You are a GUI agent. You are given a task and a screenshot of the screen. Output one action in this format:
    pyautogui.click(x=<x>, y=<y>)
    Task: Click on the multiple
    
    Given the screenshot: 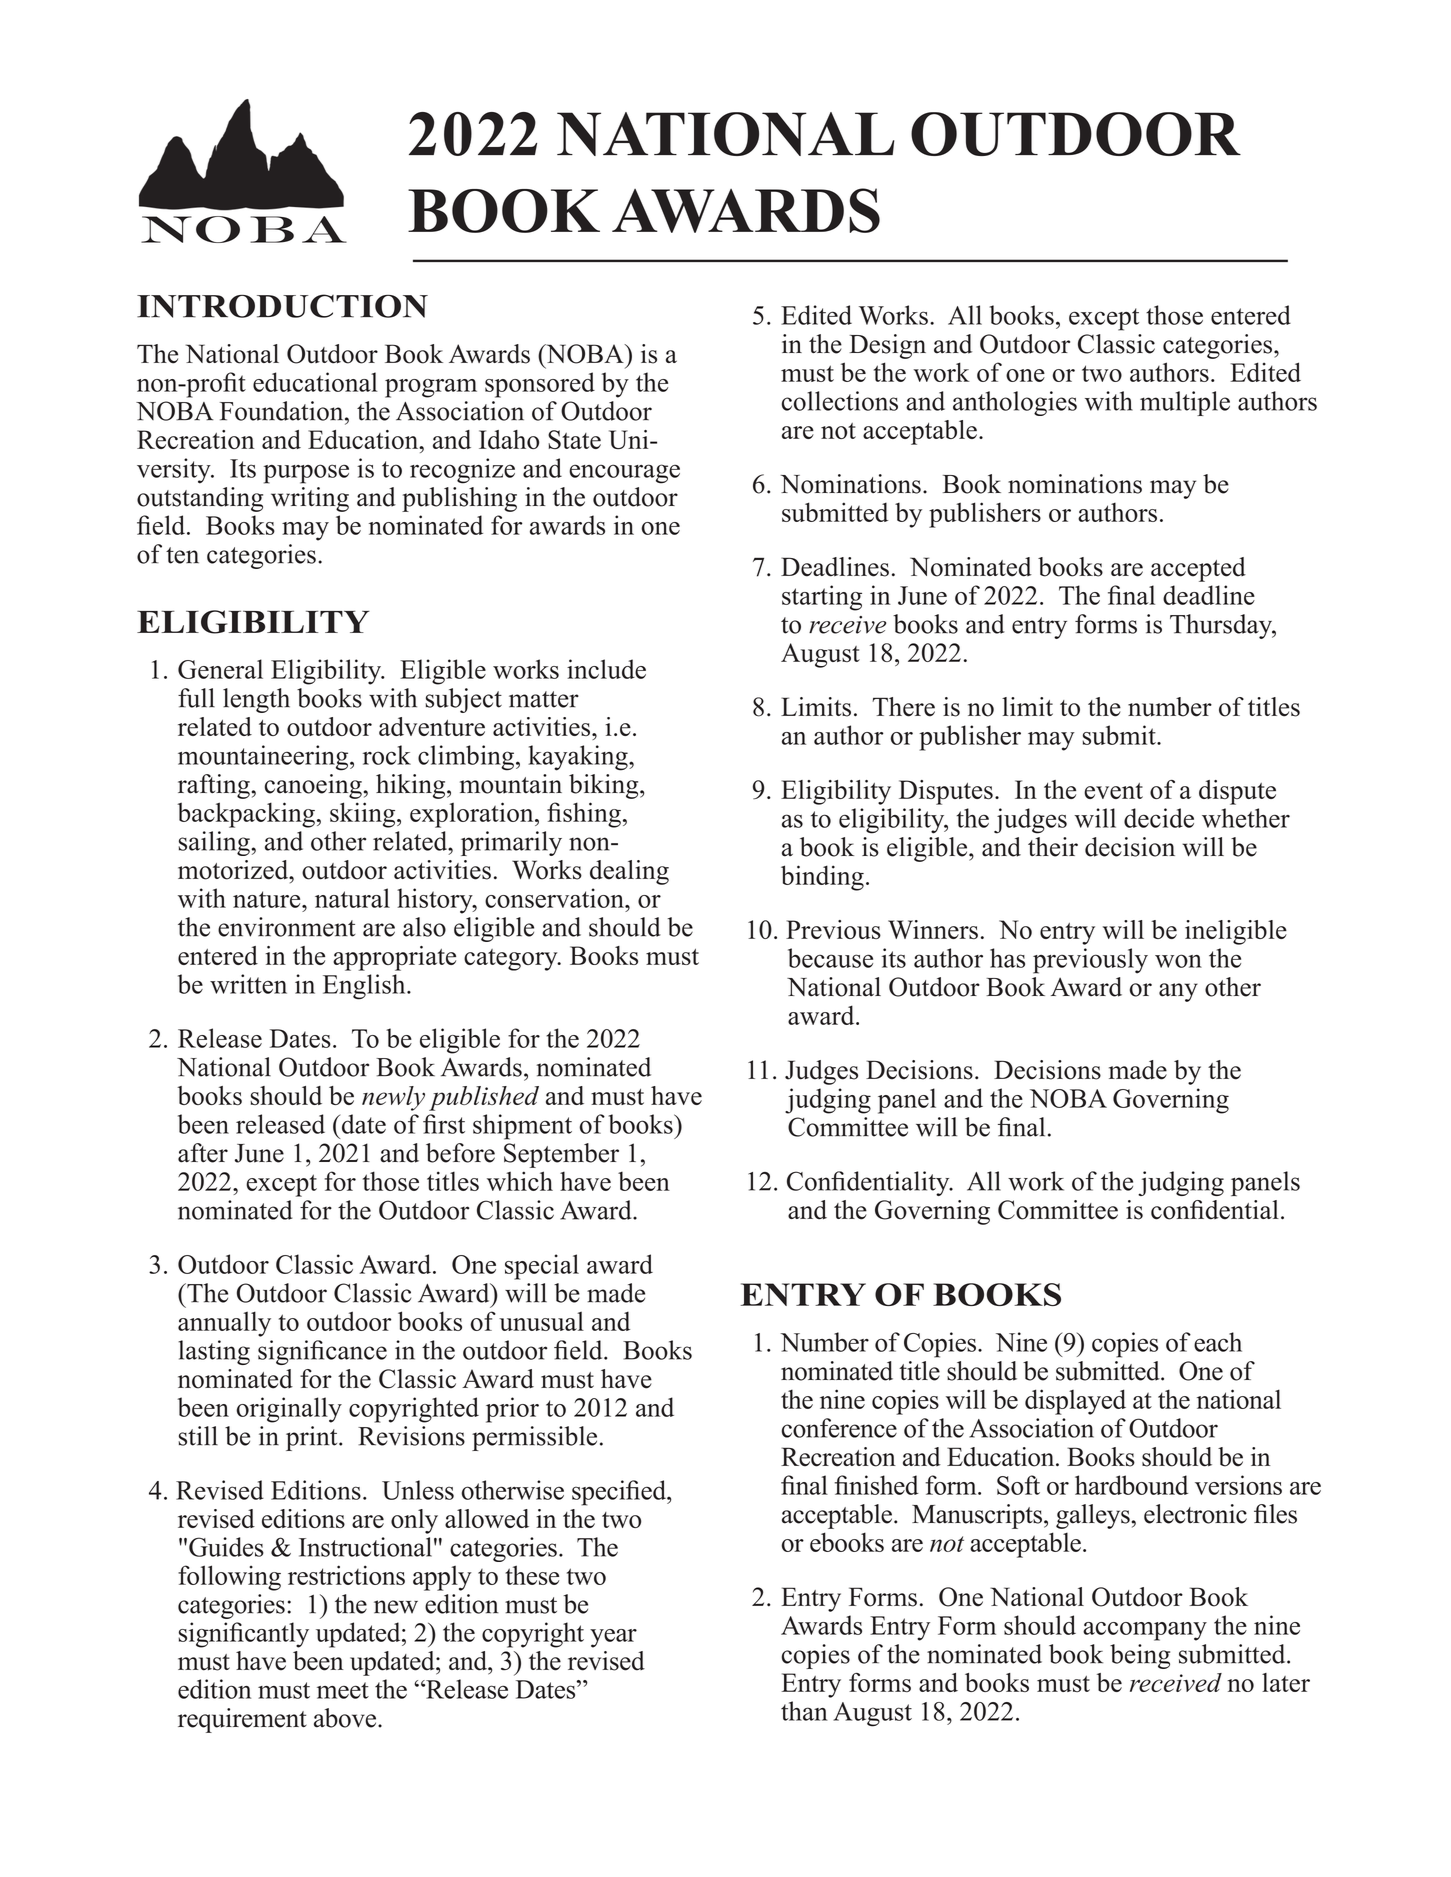 What is the action you would take?
    pyautogui.click(x=1185, y=403)
